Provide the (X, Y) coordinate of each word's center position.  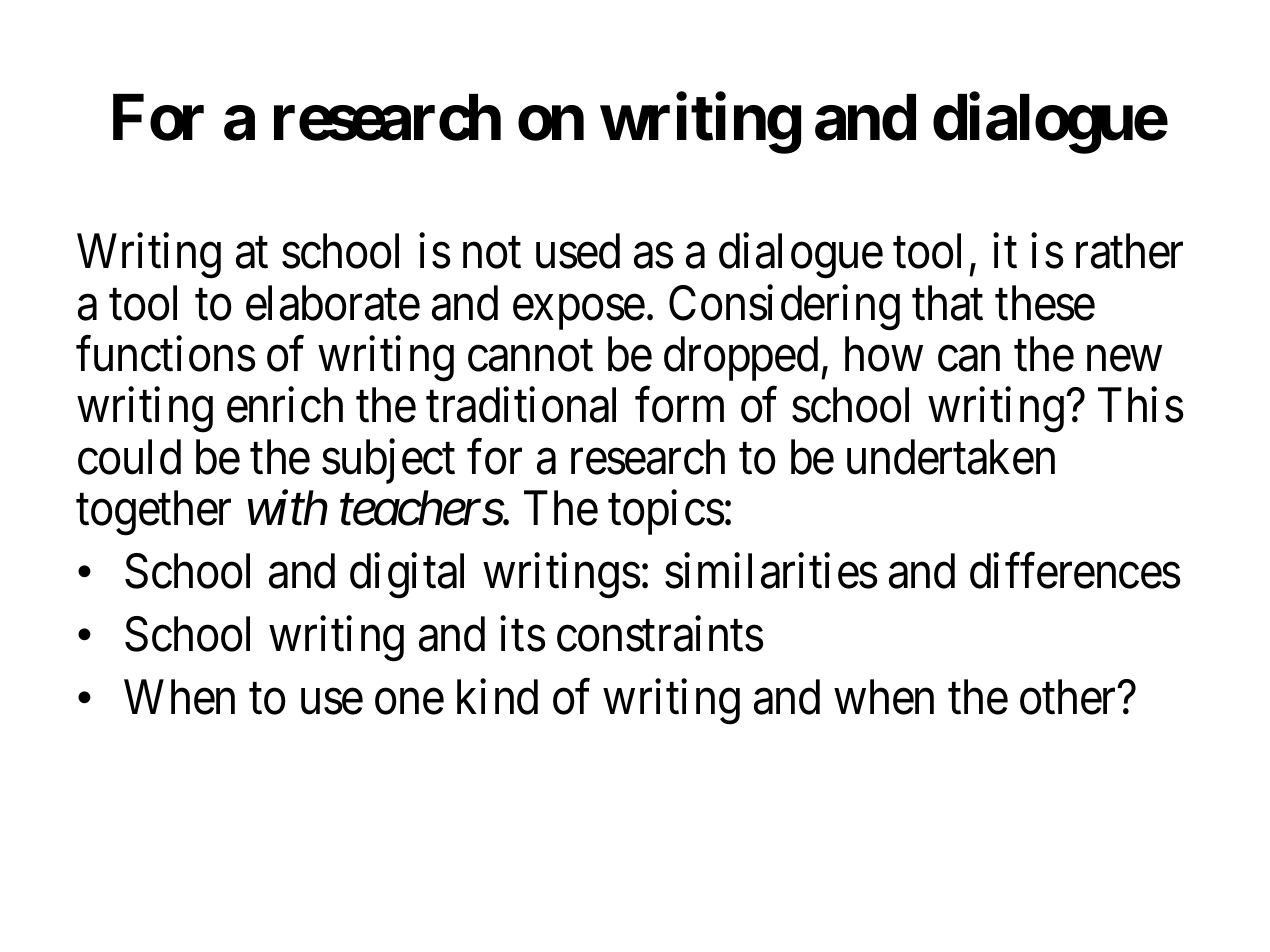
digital (407, 576)
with (288, 508)
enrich (285, 405)
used (578, 251)
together (153, 513)
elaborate (333, 303)
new (1124, 359)
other (1069, 697)
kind (497, 697)
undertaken (951, 457)
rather (1129, 251)
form (679, 405)
